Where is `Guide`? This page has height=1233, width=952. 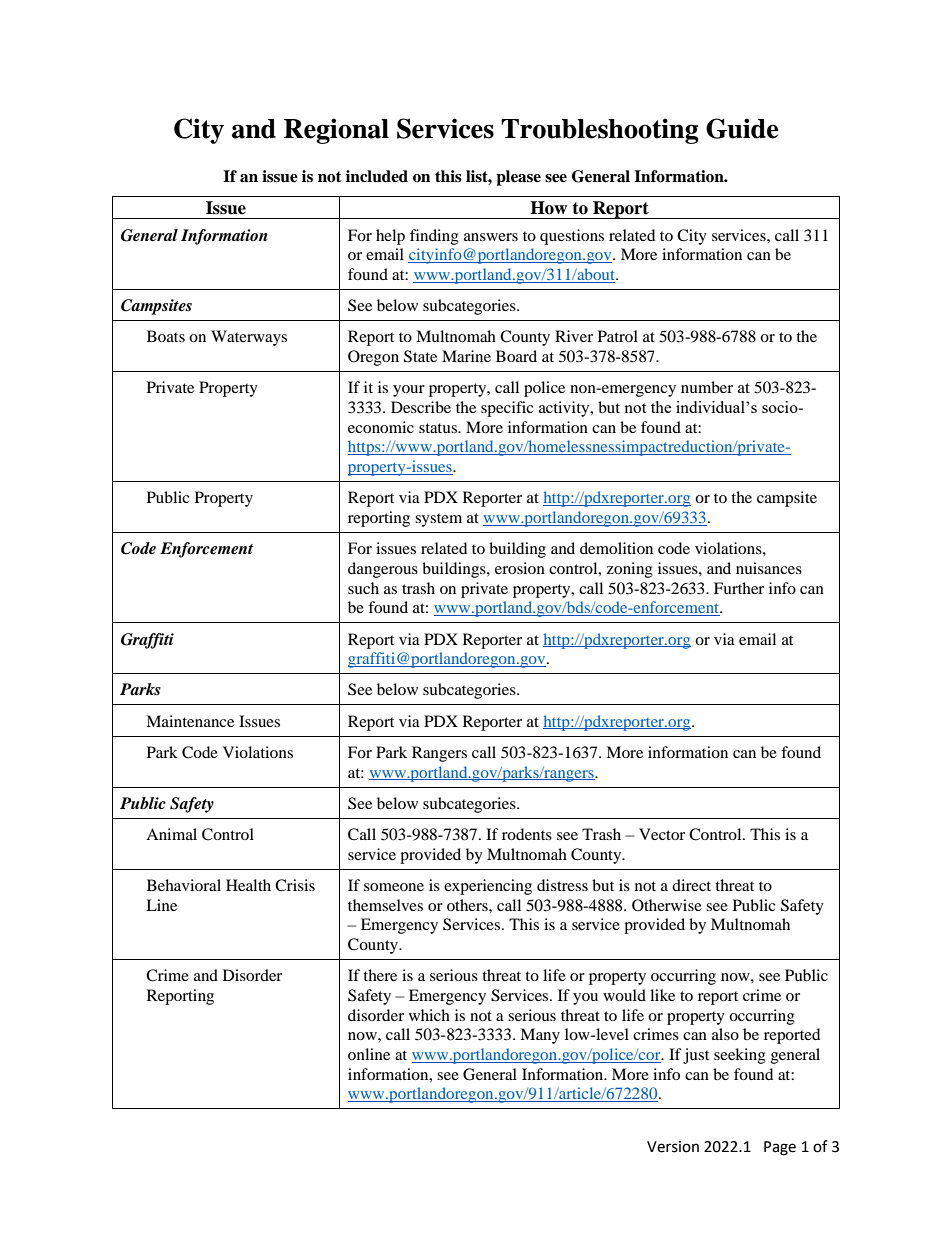 Guide is located at coordinates (742, 128).
